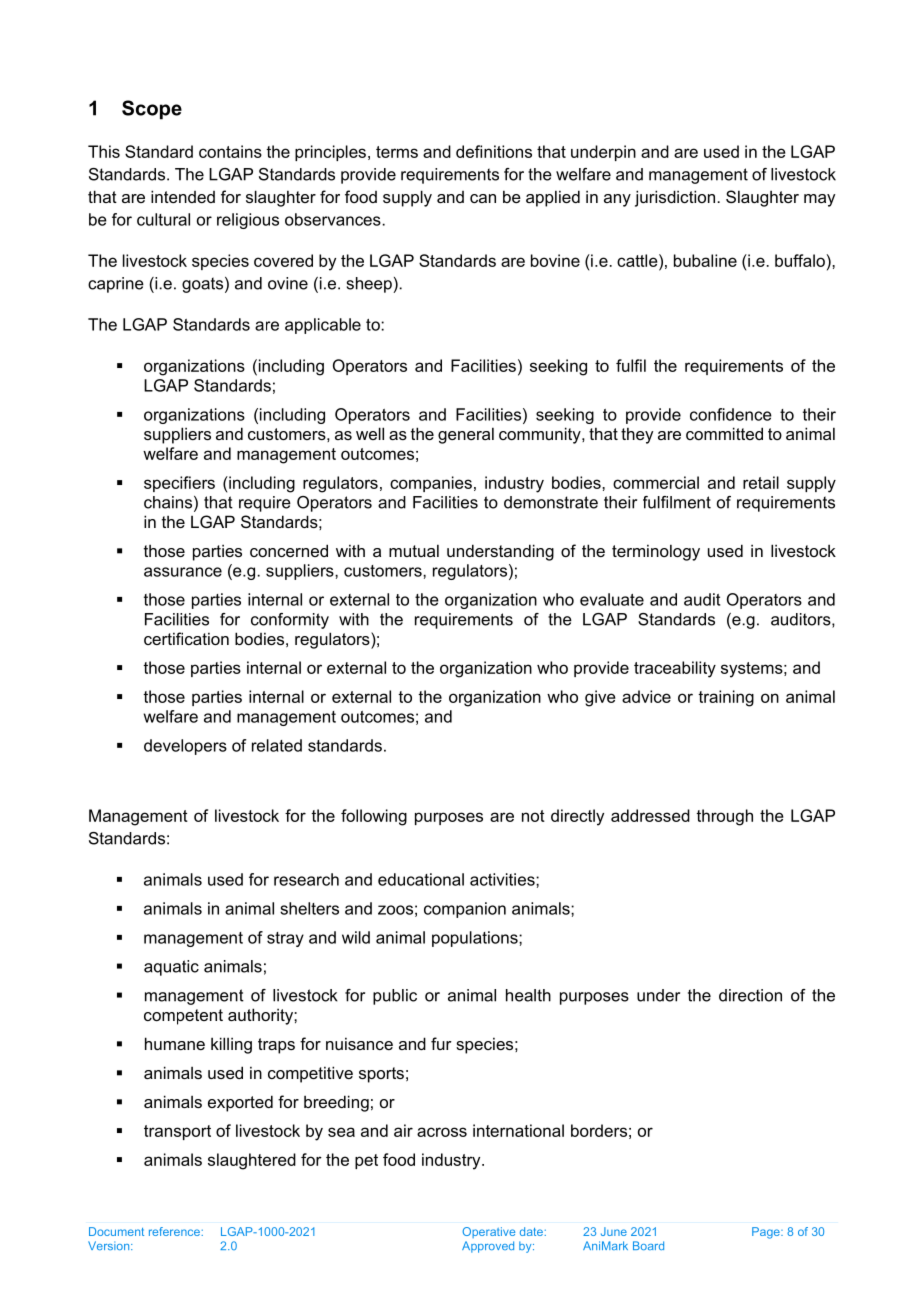 The image size is (924, 1308). I want to click on contains, so click(230, 151).
